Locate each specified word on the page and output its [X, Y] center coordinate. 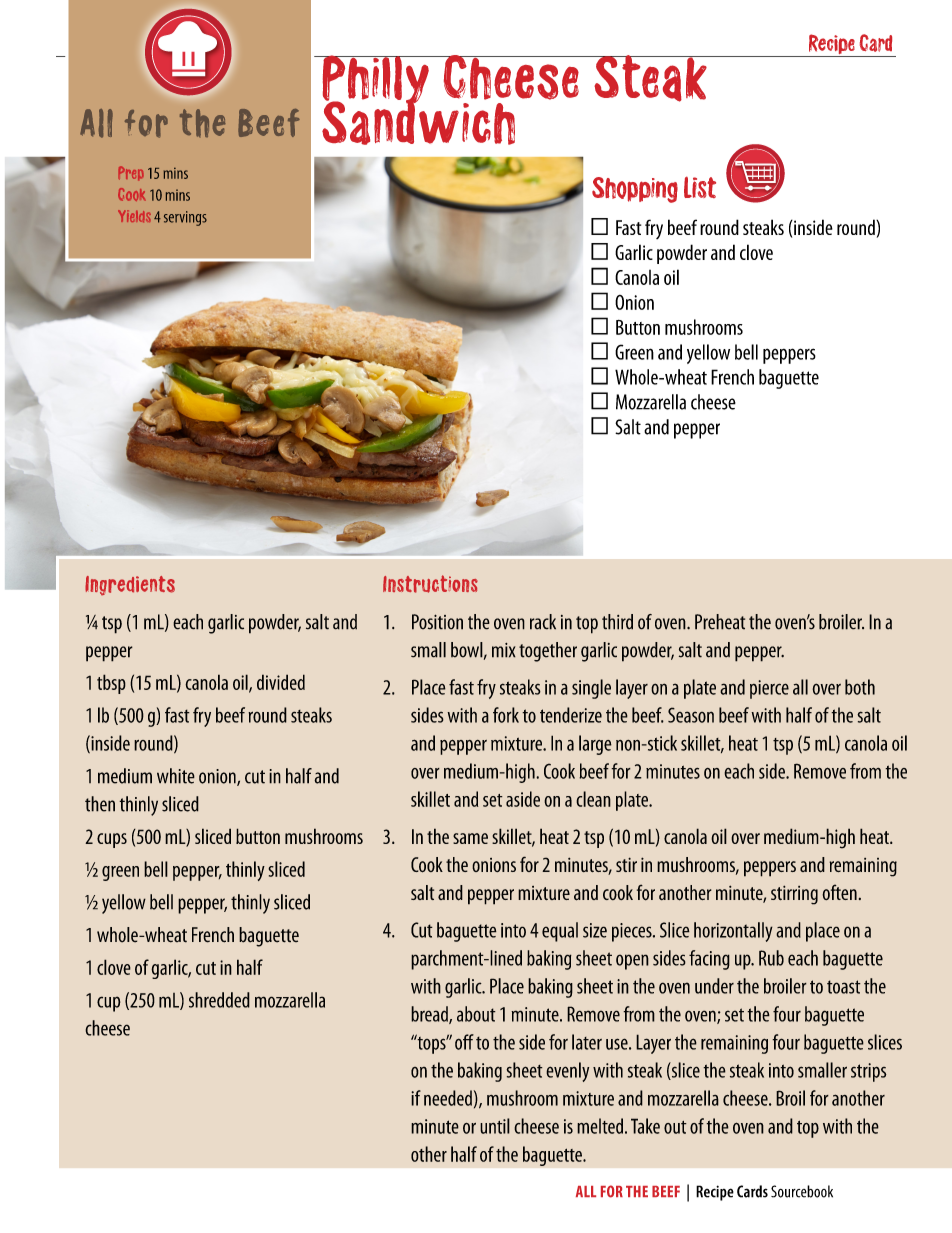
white [176, 776]
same [470, 838]
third [617, 622]
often [839, 892]
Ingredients [130, 585]
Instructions [430, 584]
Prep [131, 173]
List [700, 187]
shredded [219, 1000]
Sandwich [418, 122]
